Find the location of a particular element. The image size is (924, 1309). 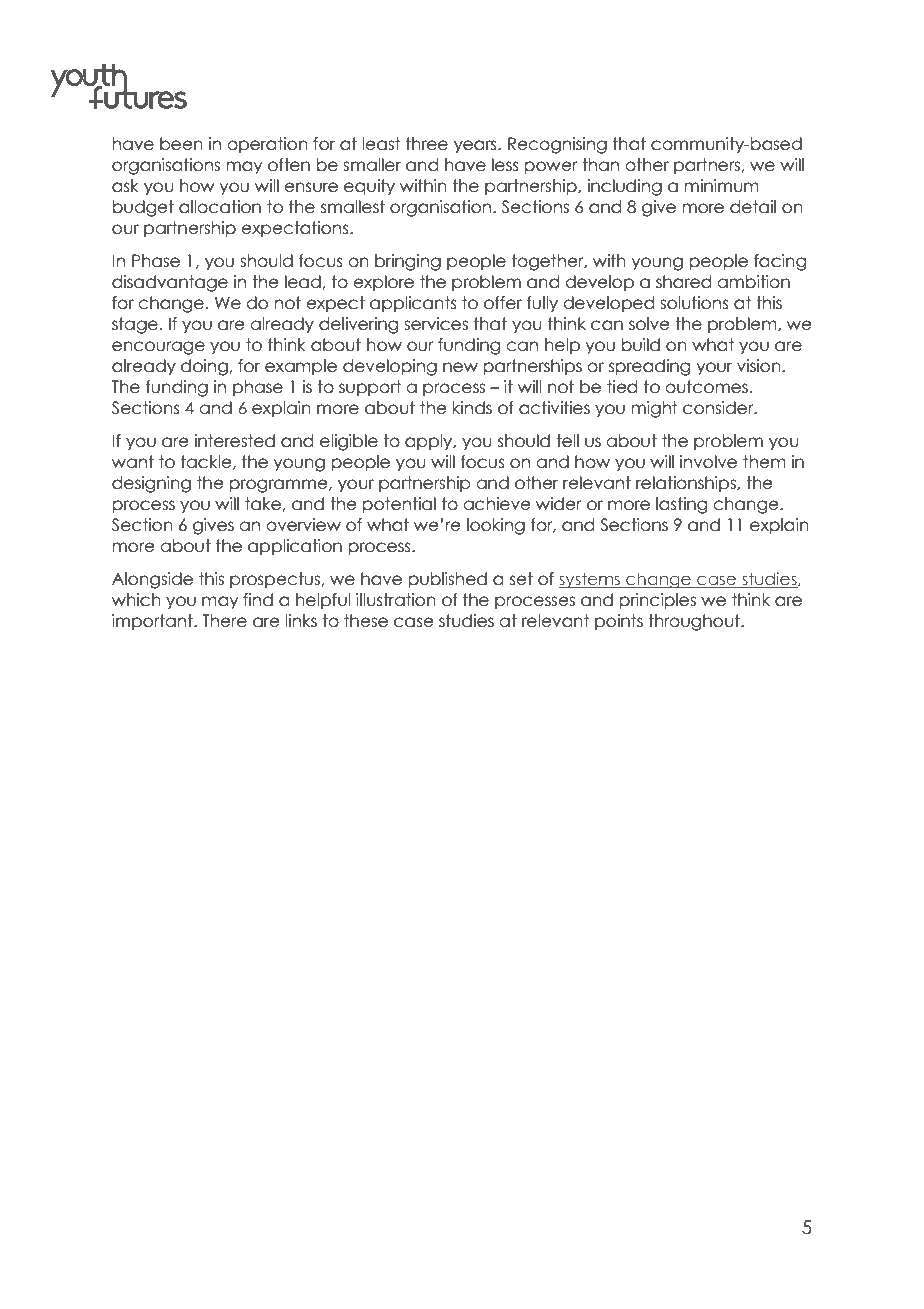

encourage is located at coordinates (158, 348).
